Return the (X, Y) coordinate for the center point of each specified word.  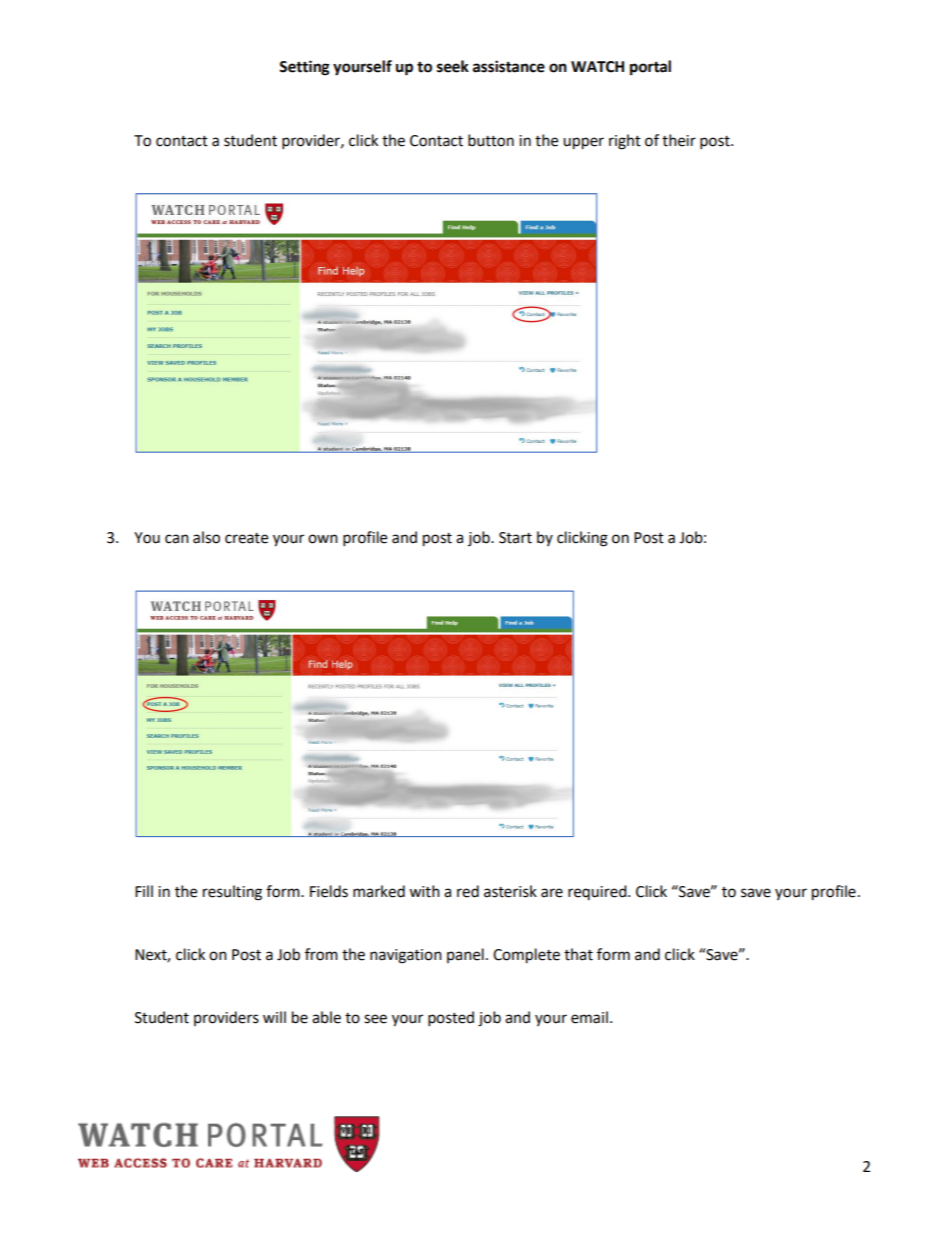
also (206, 537)
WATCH (597, 67)
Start (515, 538)
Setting (304, 68)
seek (453, 66)
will (274, 1017)
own (323, 539)
